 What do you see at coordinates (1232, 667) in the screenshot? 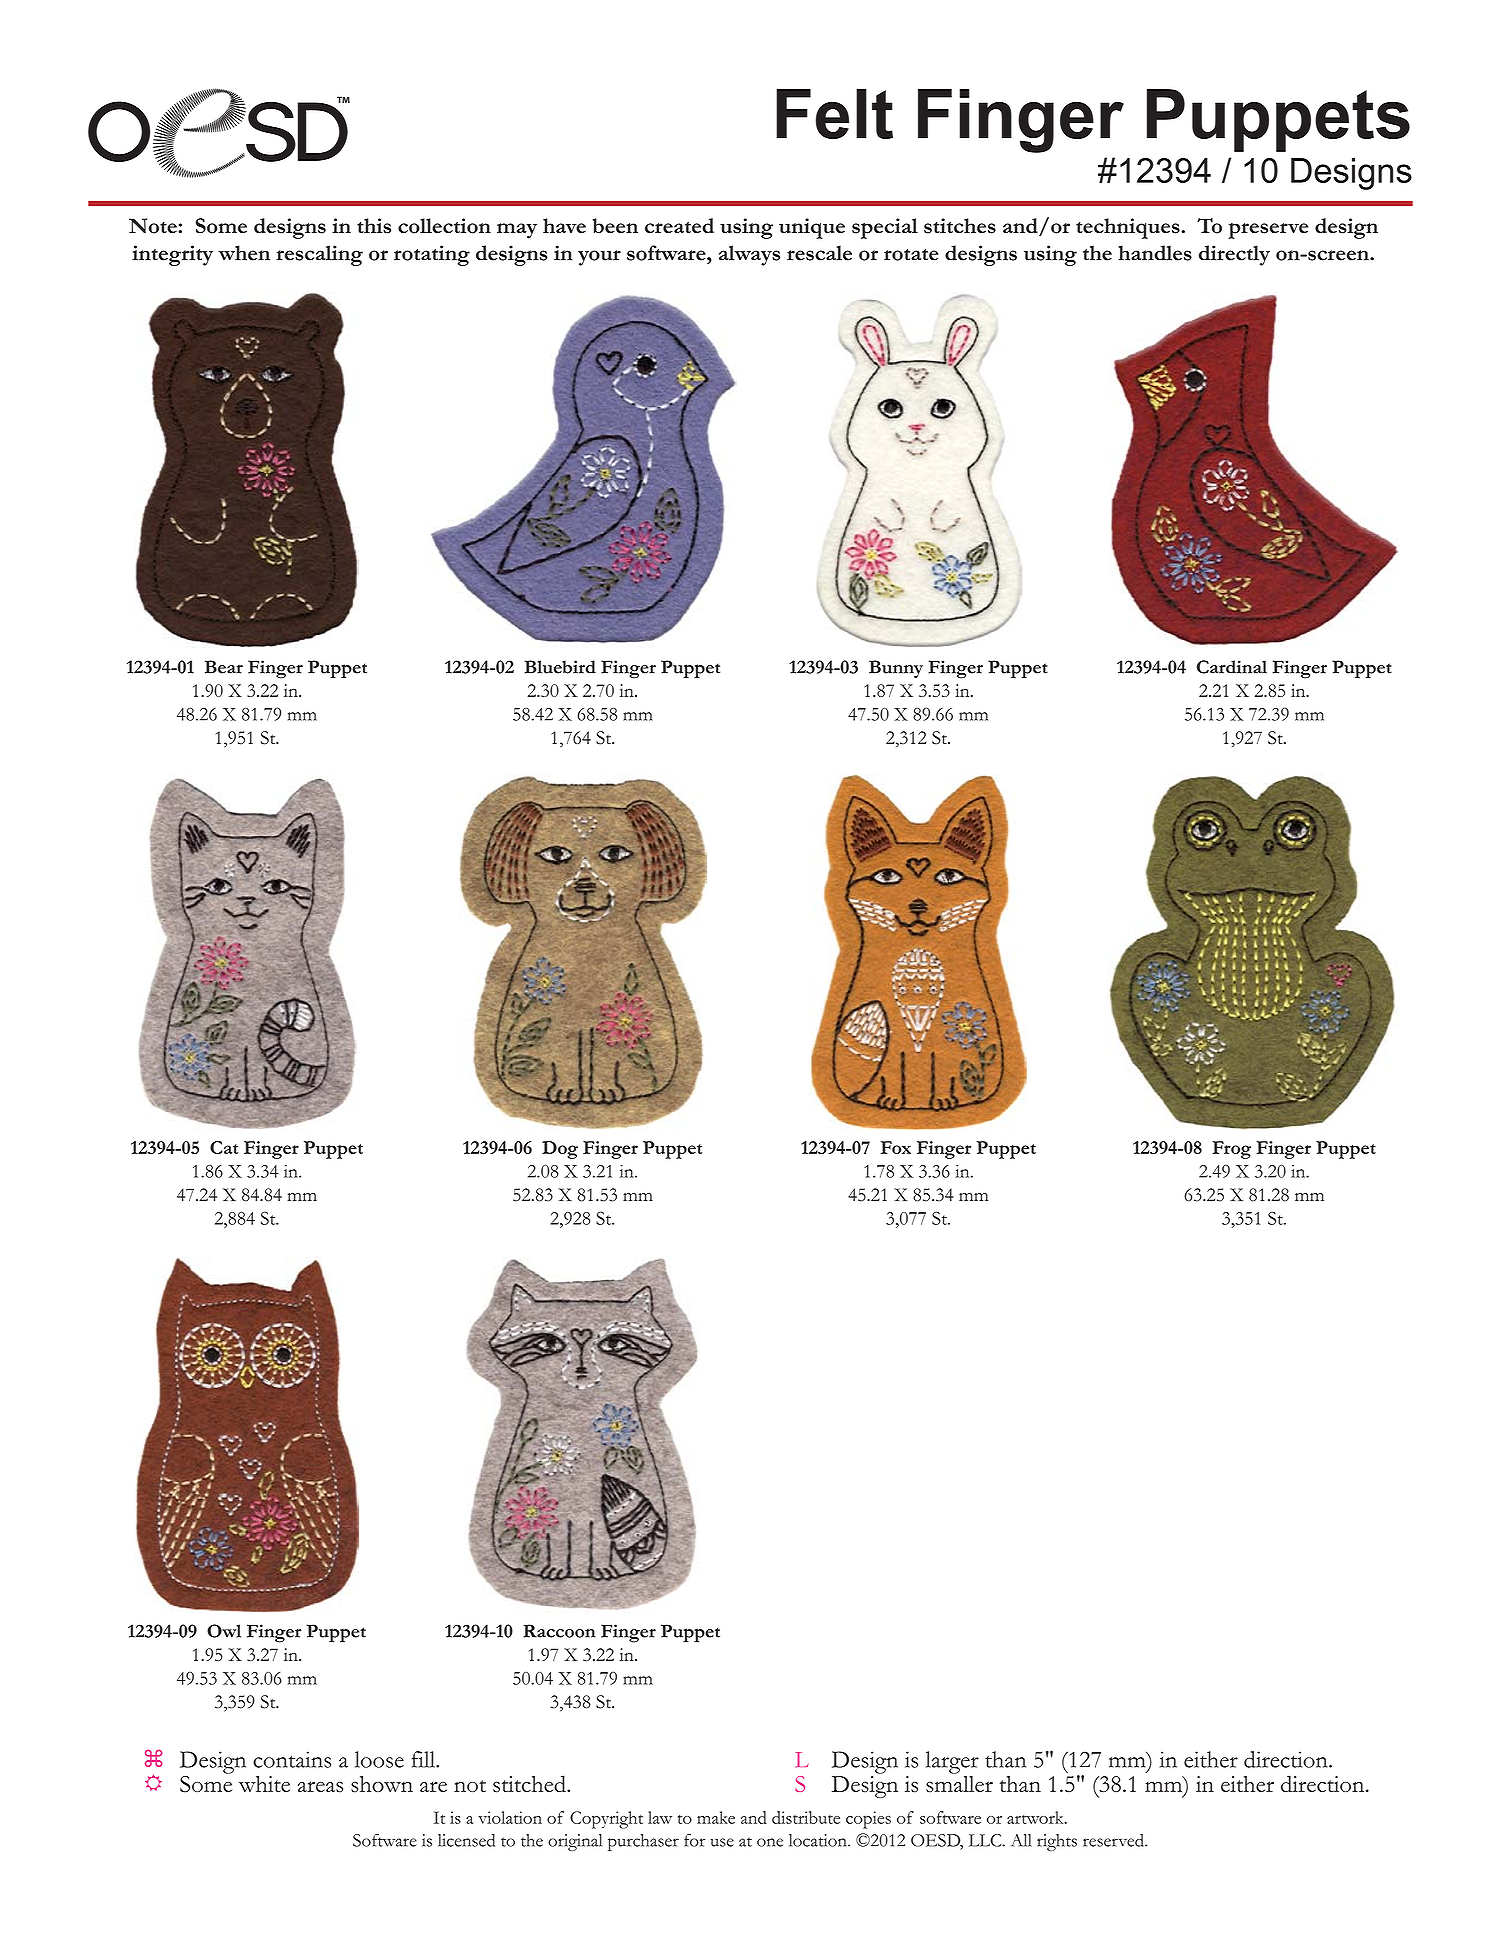
I see `Cardinal` at bounding box center [1232, 667].
